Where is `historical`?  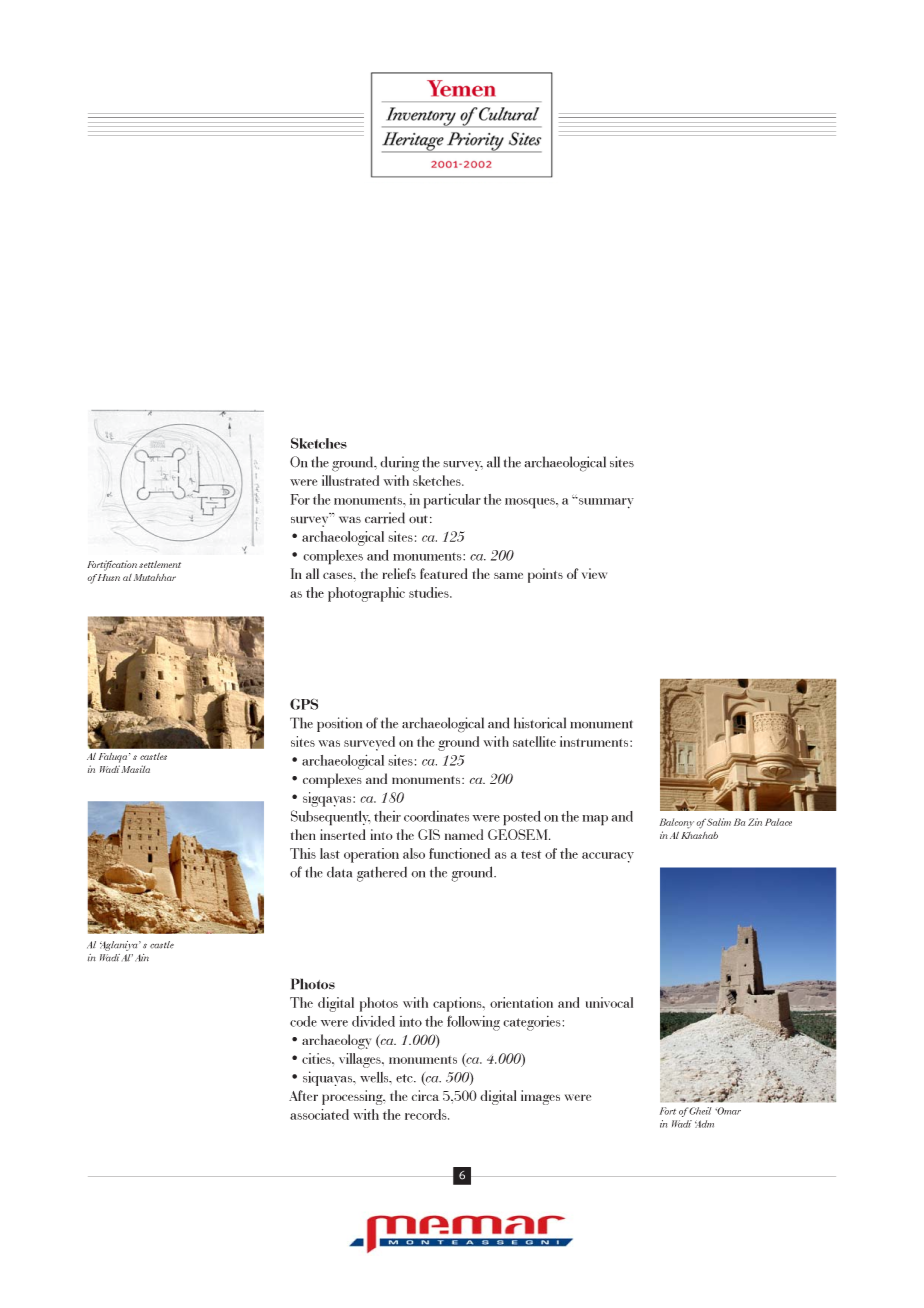
historical is located at coordinates (540, 723).
